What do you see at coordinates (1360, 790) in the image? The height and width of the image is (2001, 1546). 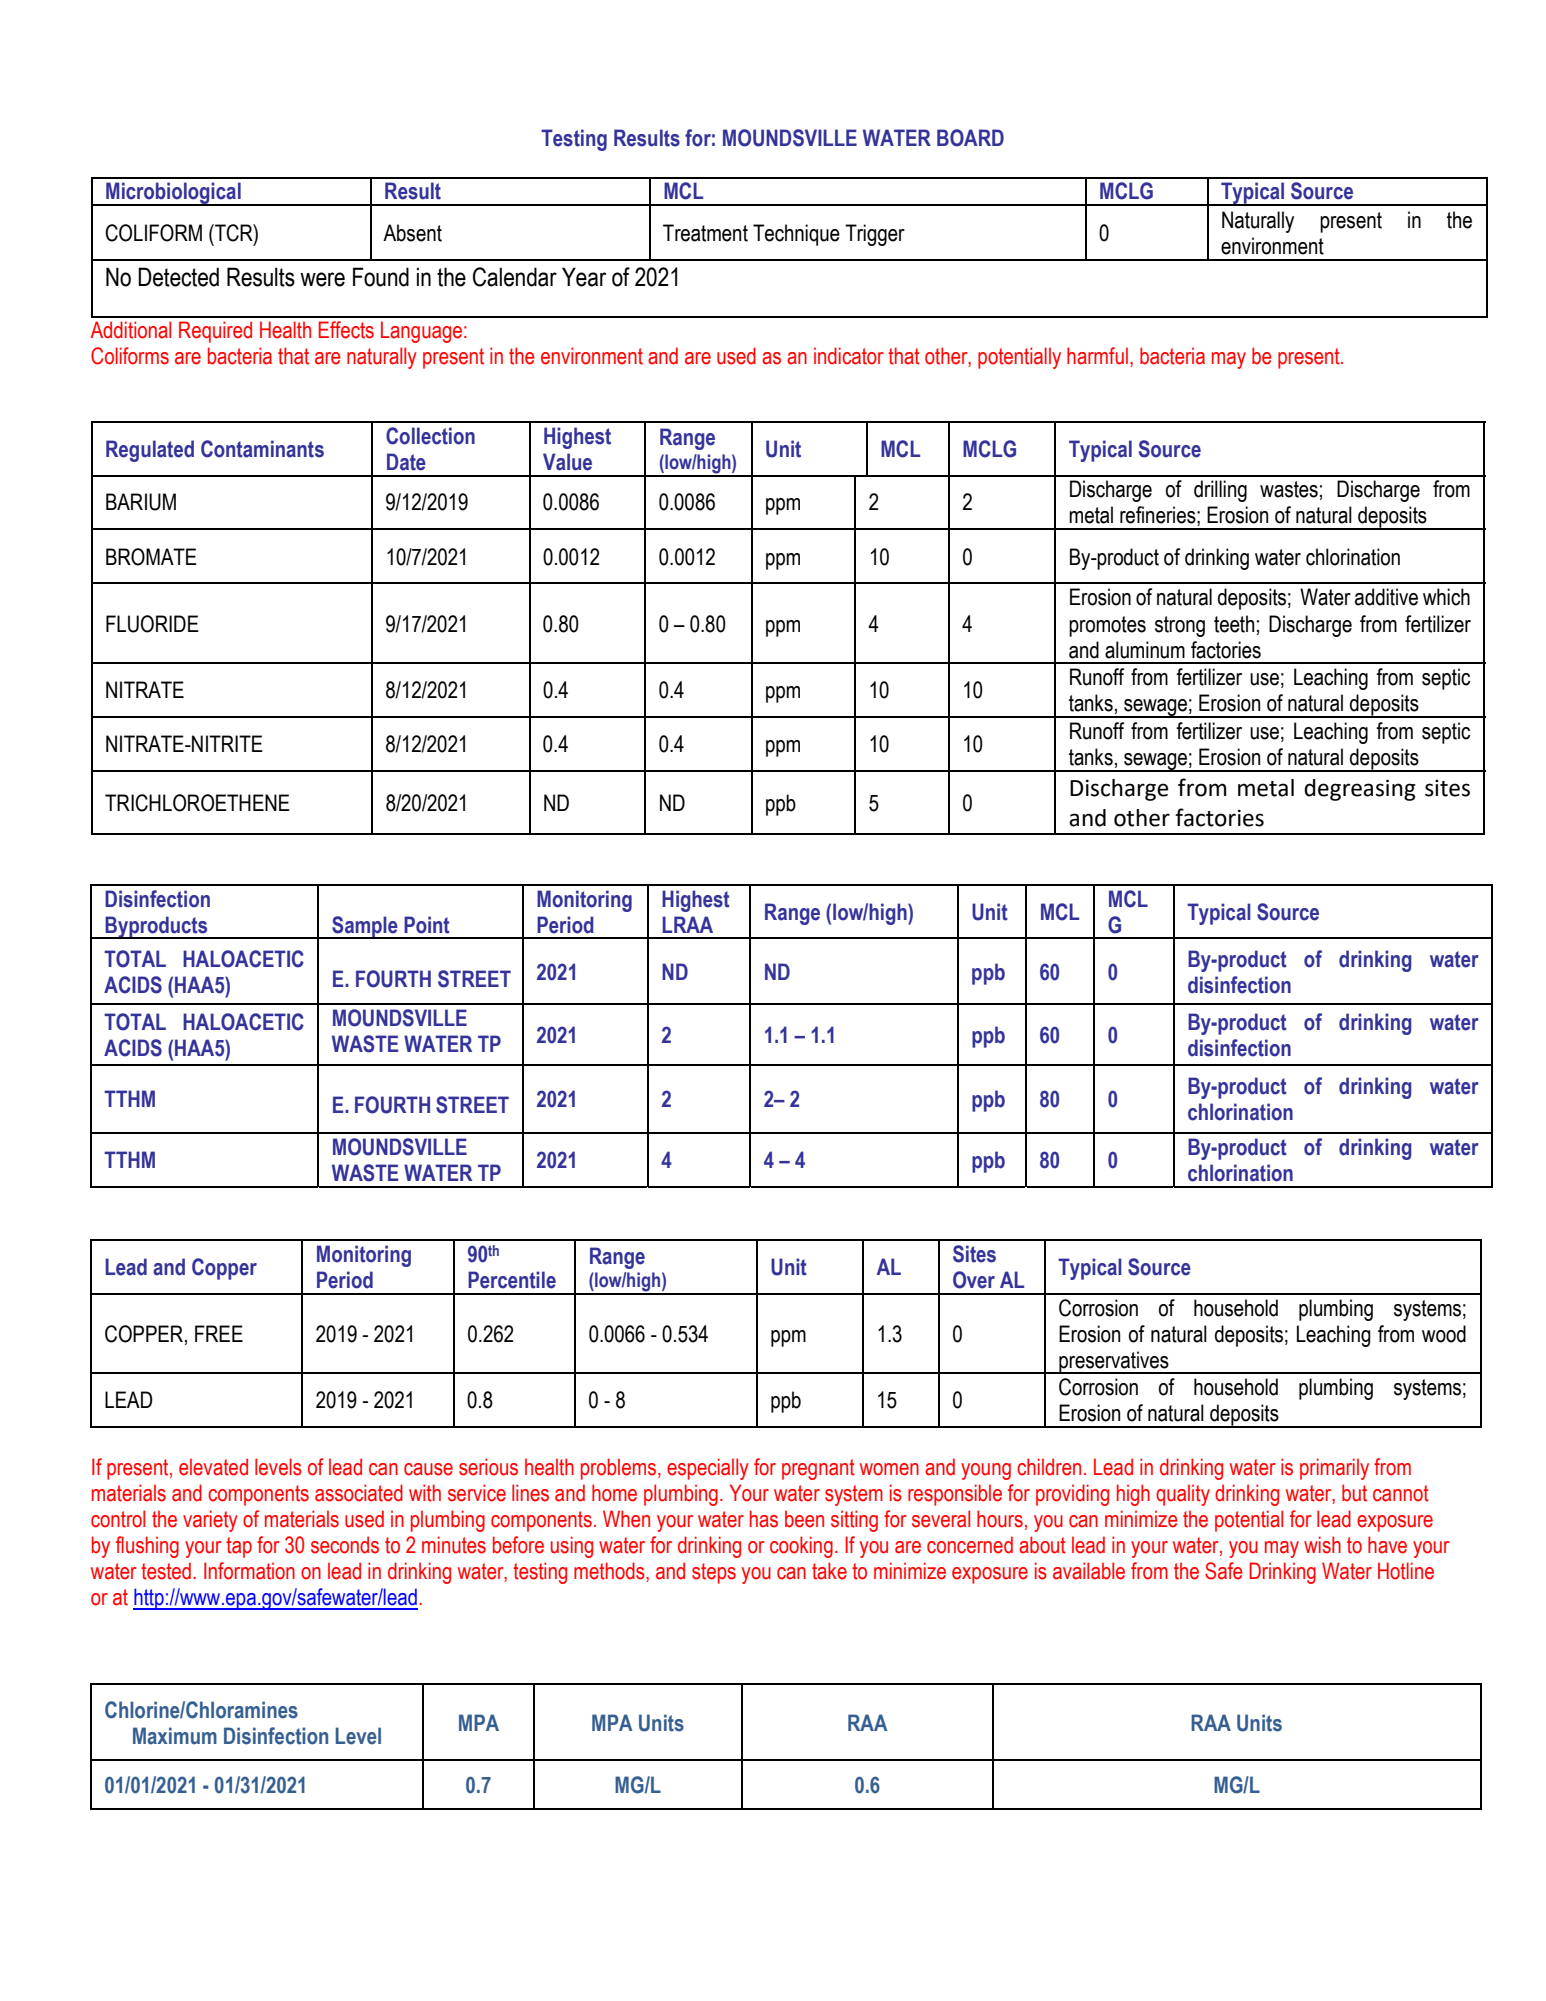 I see `degreasing` at bounding box center [1360, 790].
